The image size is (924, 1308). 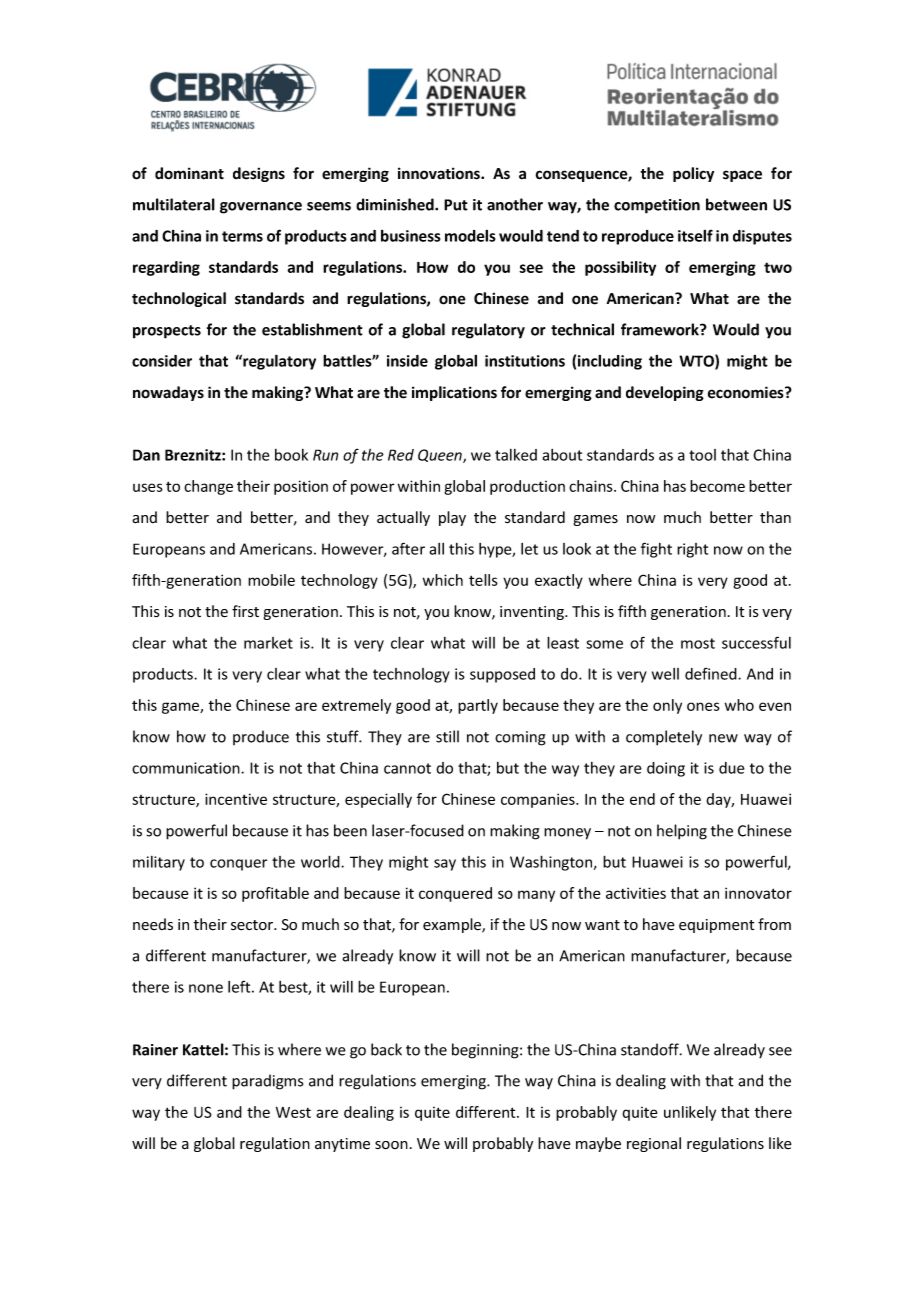 I want to click on soon, so click(x=391, y=1145).
